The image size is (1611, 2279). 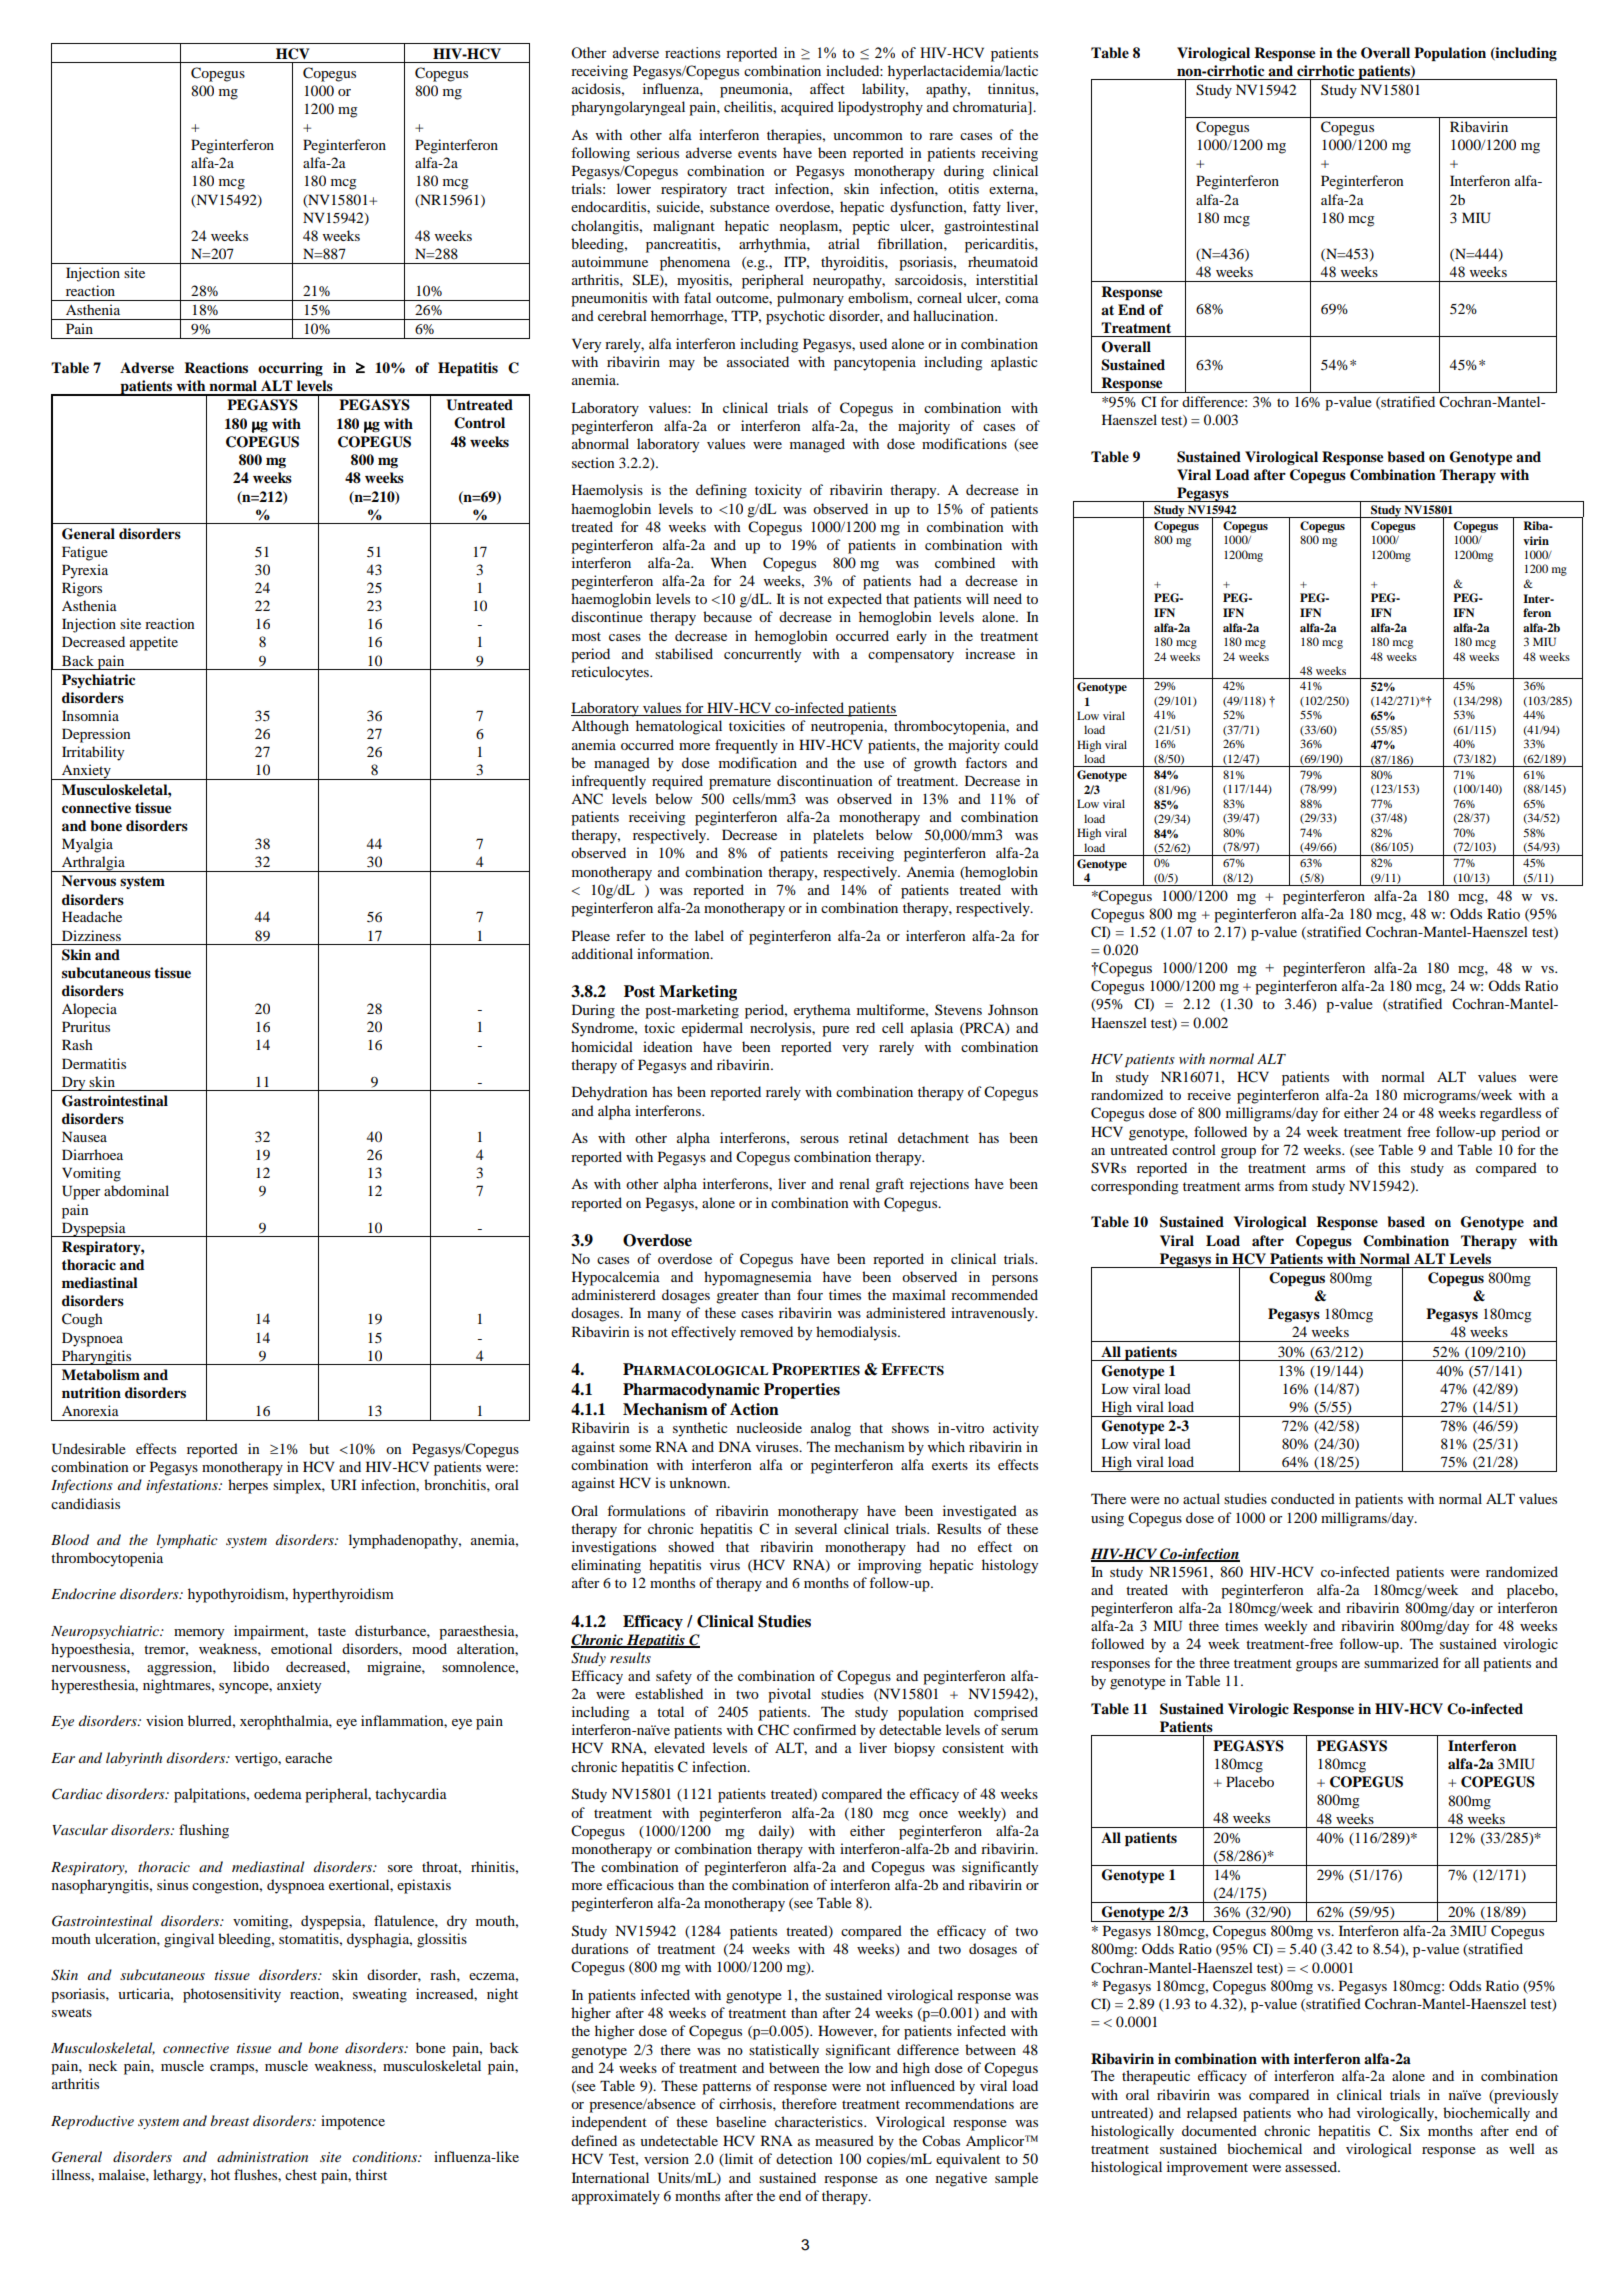 I want to click on characteristics, so click(x=820, y=2121).
